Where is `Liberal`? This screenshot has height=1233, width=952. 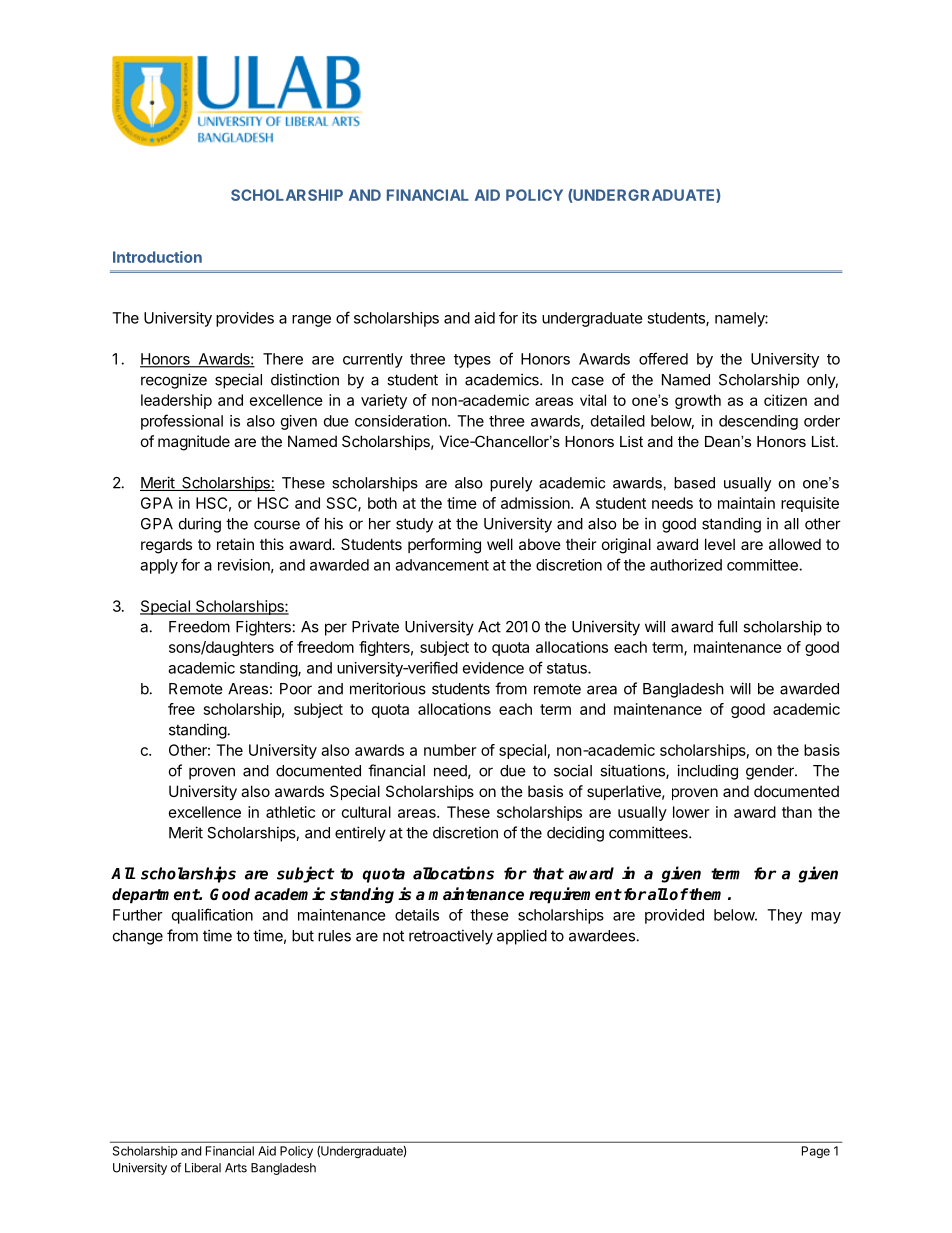
Liberal is located at coordinates (203, 1168).
